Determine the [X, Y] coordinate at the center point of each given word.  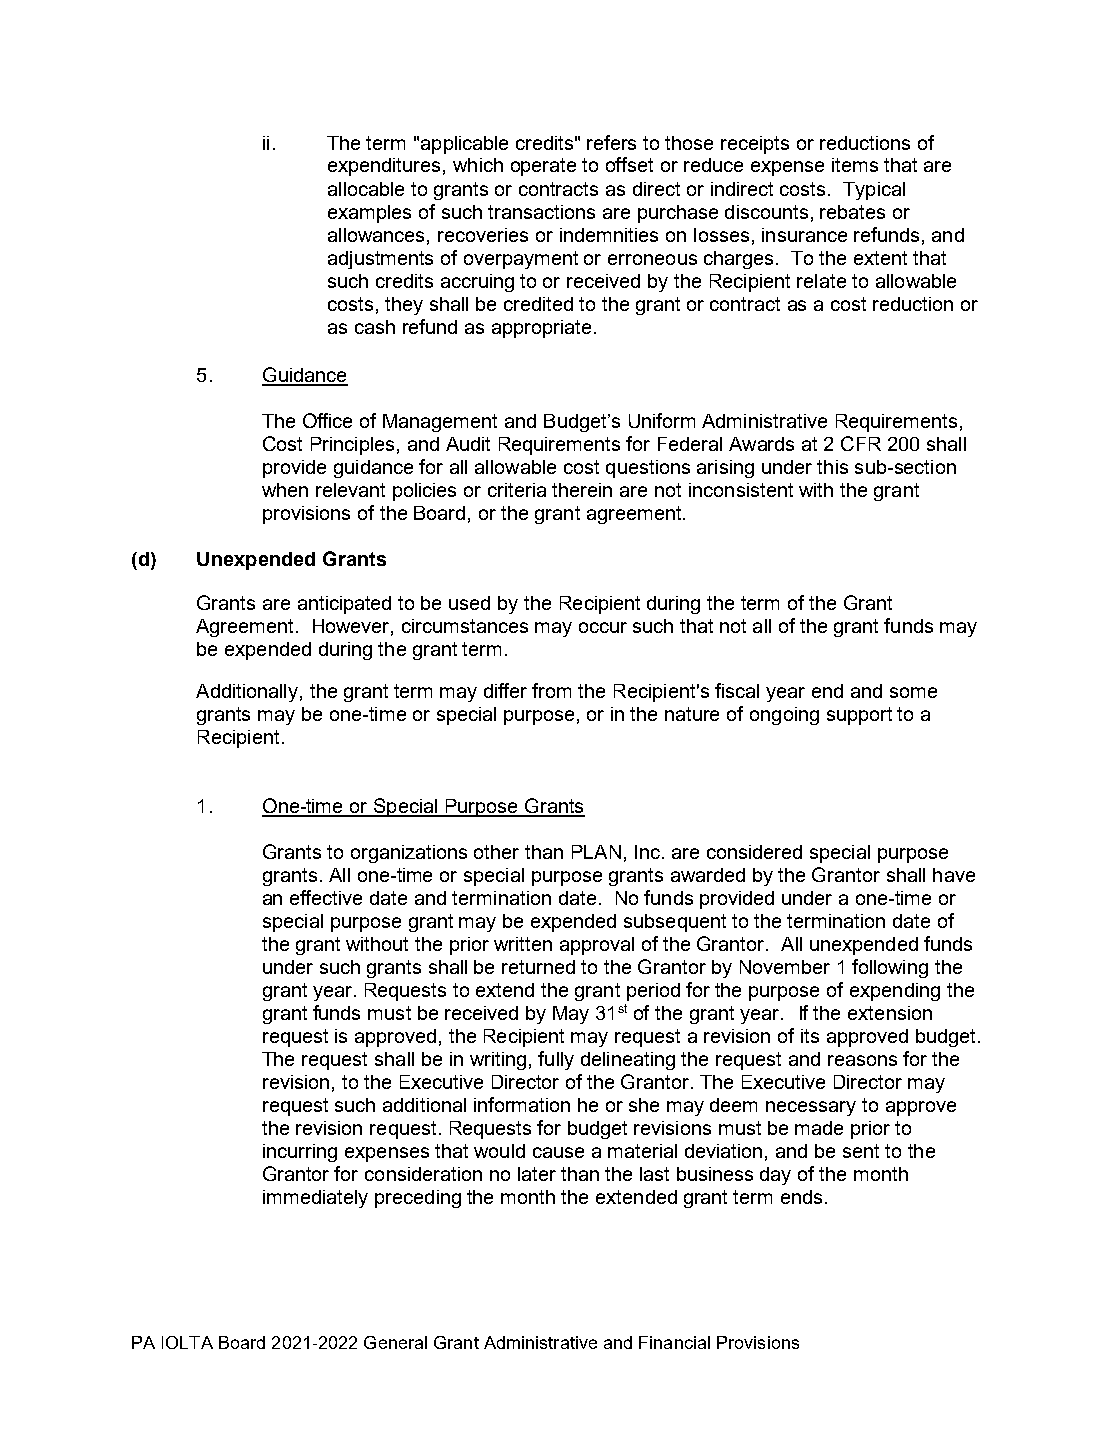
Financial [674, 1342]
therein [582, 490]
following [890, 968]
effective [326, 897]
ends [801, 1197]
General [395, 1342]
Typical [874, 191]
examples [369, 214]
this [832, 467]
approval [597, 946]
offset [629, 164]
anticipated [344, 605]
